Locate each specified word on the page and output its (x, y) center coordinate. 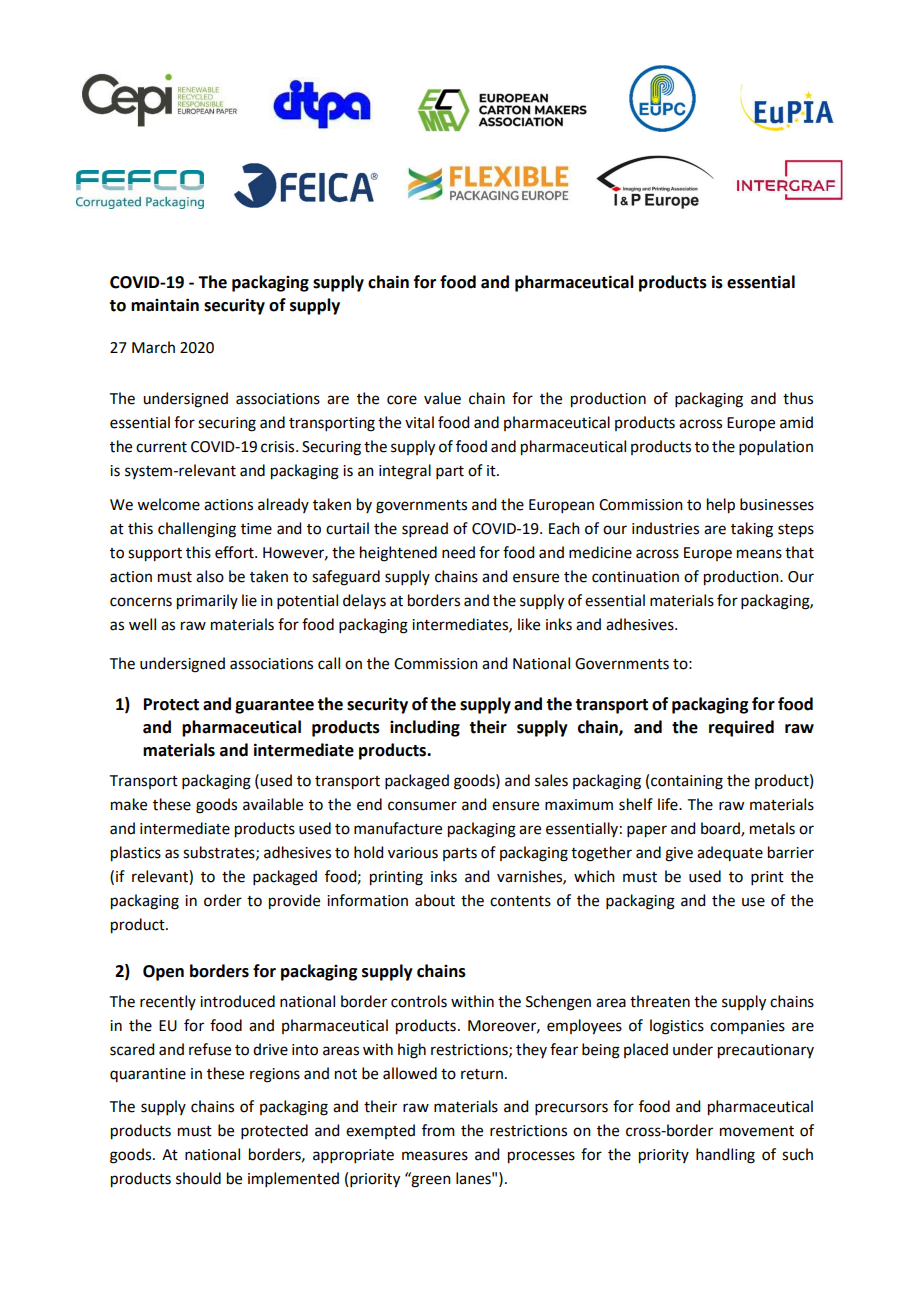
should (198, 1178)
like (529, 624)
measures (435, 1156)
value (442, 398)
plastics (136, 854)
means (759, 554)
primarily (207, 602)
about (435, 900)
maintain (165, 305)
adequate (730, 853)
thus (798, 398)
